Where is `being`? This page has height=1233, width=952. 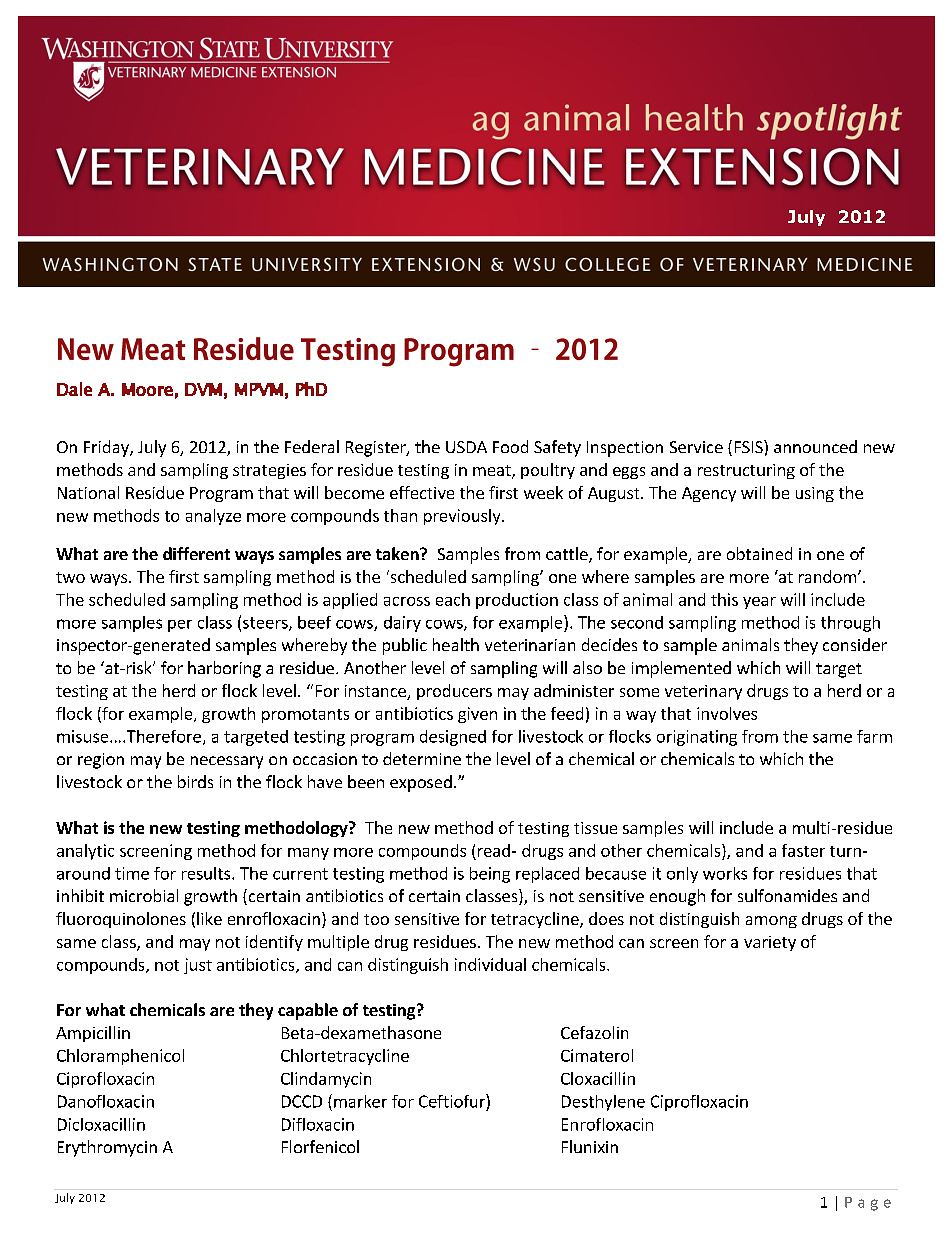
being is located at coordinates (490, 875).
